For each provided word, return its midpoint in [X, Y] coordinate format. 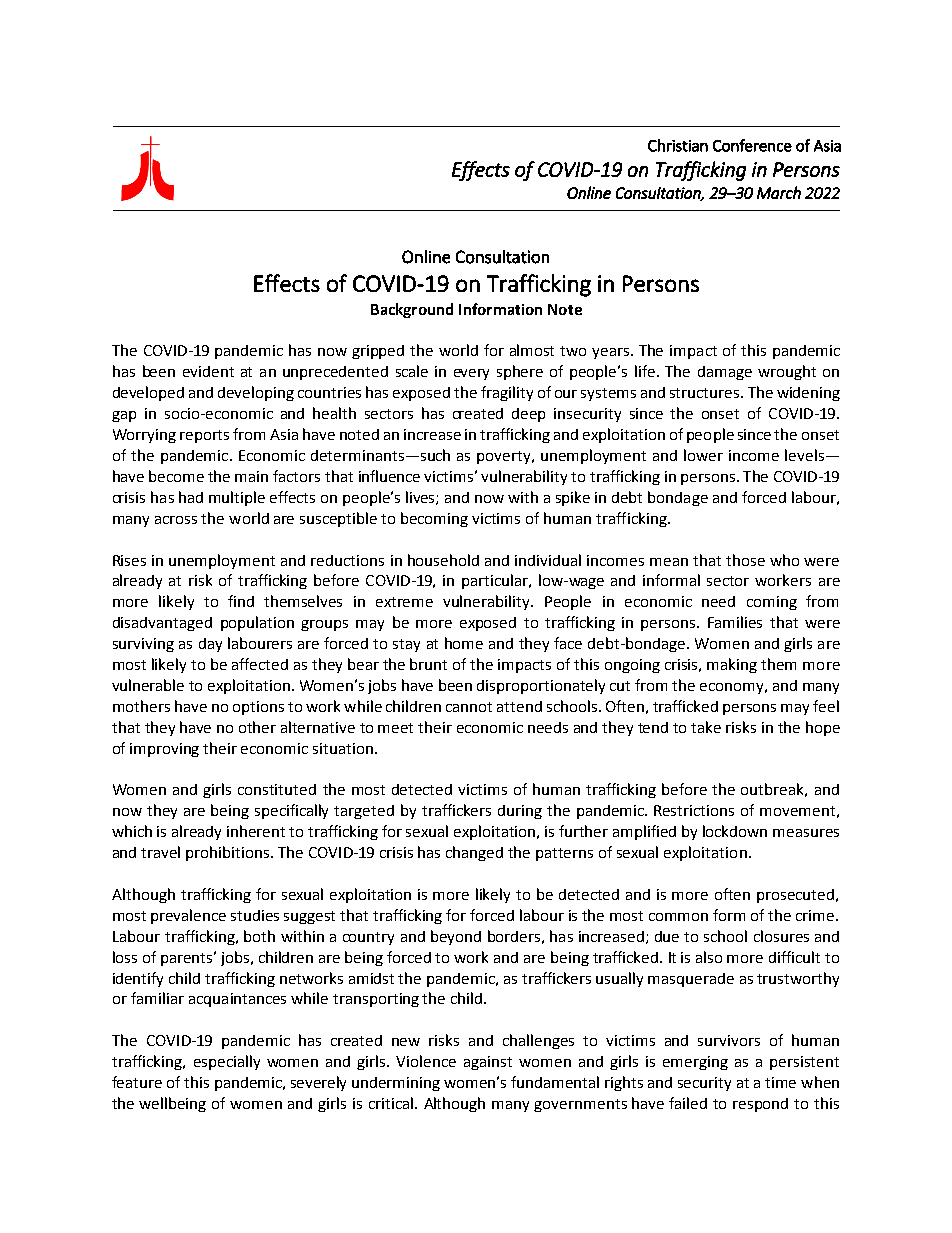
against [488, 1063]
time [780, 1082]
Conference [752, 145]
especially [227, 1062]
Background [412, 310]
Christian [678, 145]
